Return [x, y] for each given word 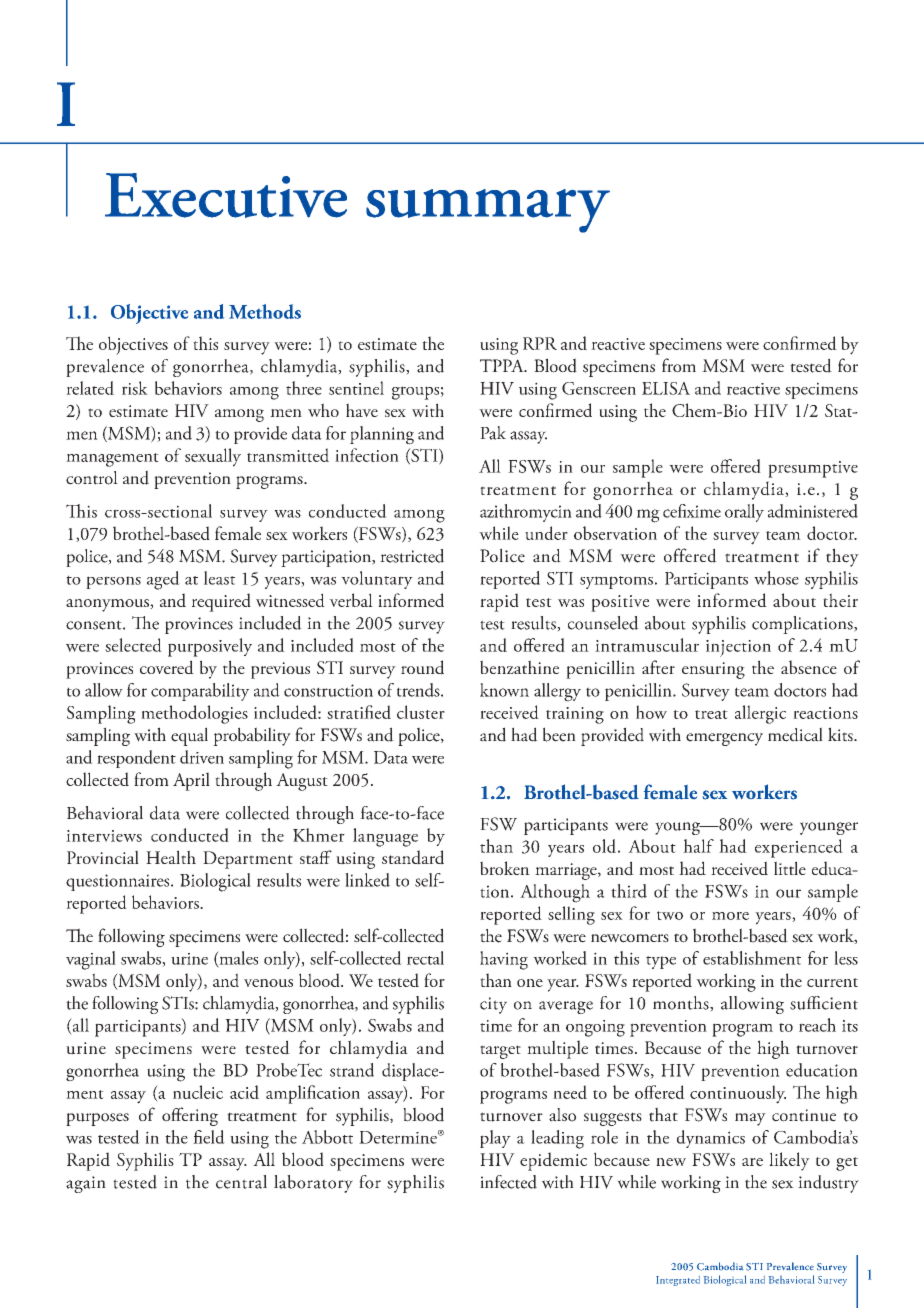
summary [488, 211]
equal [189, 736]
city [493, 1005]
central [241, 1182]
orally [744, 513]
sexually [213, 457]
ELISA [666, 388]
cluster [421, 712]
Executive [226, 195]
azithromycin [526, 513]
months [682, 1004]
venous [268, 983]
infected [508, 1182]
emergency [724, 739]
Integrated [678, 1281]
